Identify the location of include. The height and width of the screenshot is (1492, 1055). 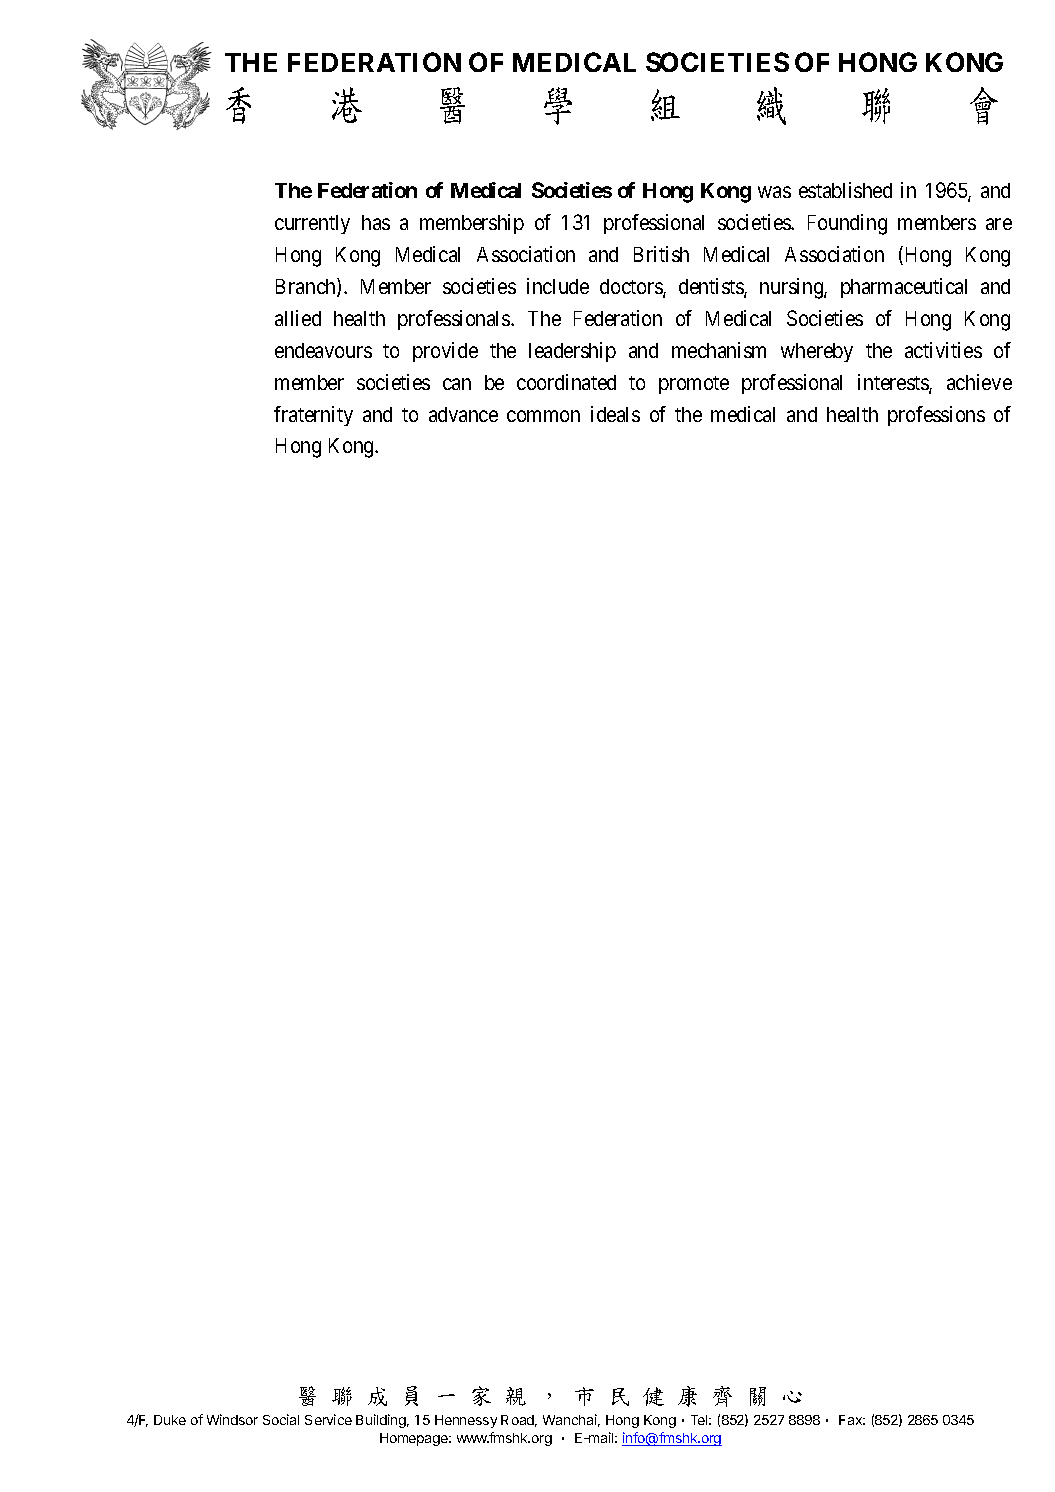
(558, 286).
